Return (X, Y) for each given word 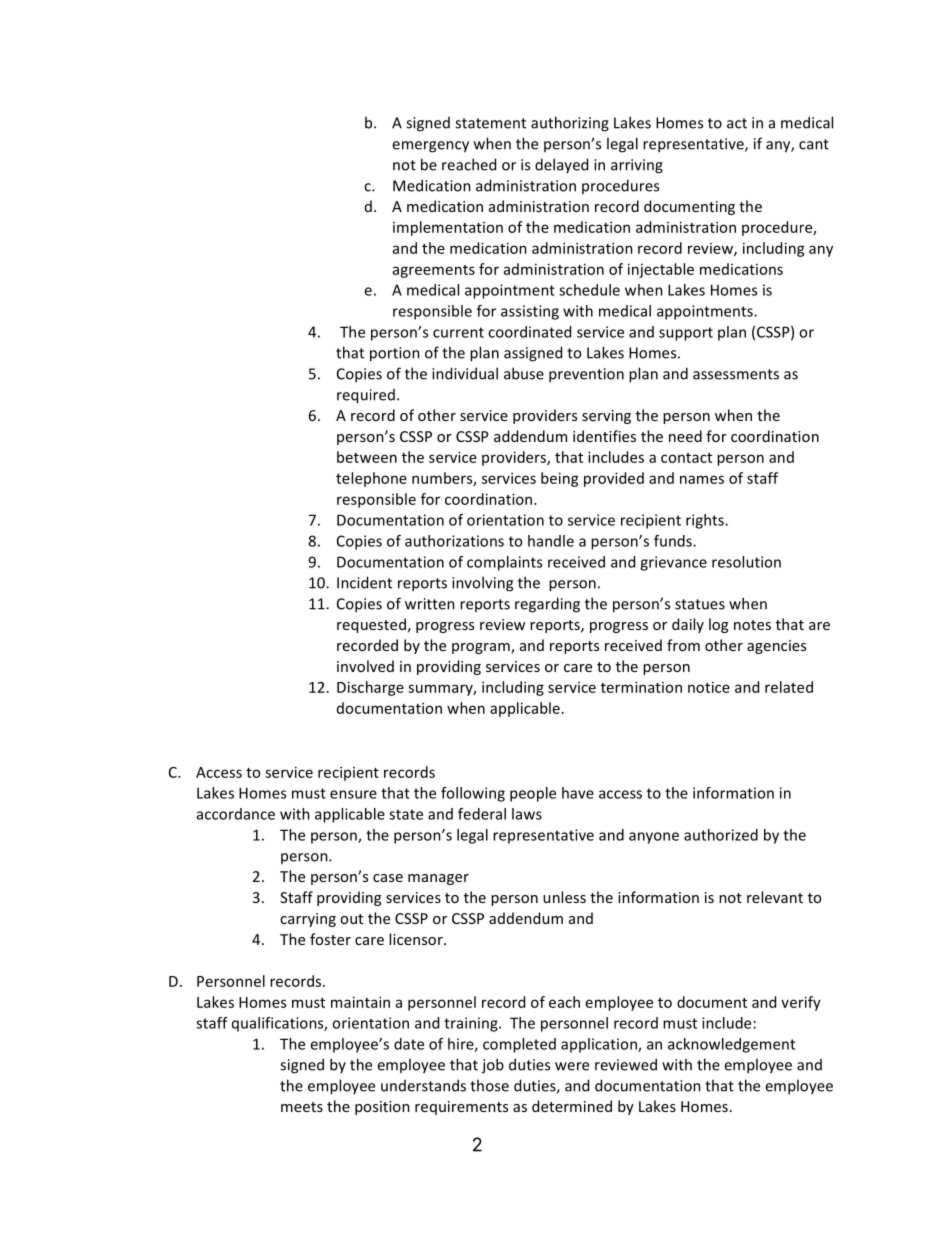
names (702, 479)
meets (302, 1107)
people (533, 794)
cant (814, 144)
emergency (430, 147)
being (560, 479)
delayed (561, 165)
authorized (721, 835)
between (367, 457)
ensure (353, 794)
